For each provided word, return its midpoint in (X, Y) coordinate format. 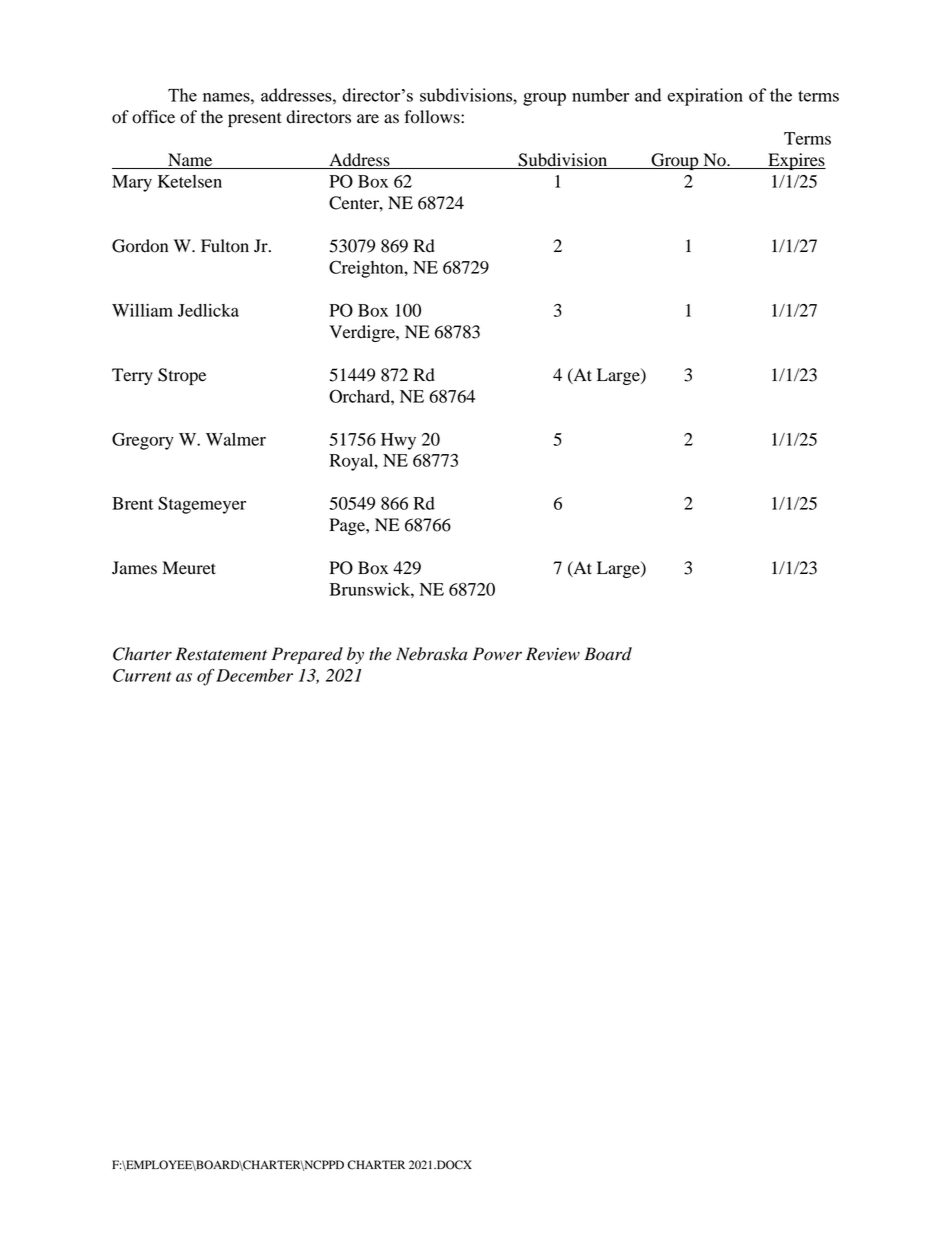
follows (433, 117)
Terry (132, 376)
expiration (705, 97)
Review (553, 654)
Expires (796, 161)
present (255, 119)
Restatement (221, 654)
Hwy (398, 441)
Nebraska (431, 654)
